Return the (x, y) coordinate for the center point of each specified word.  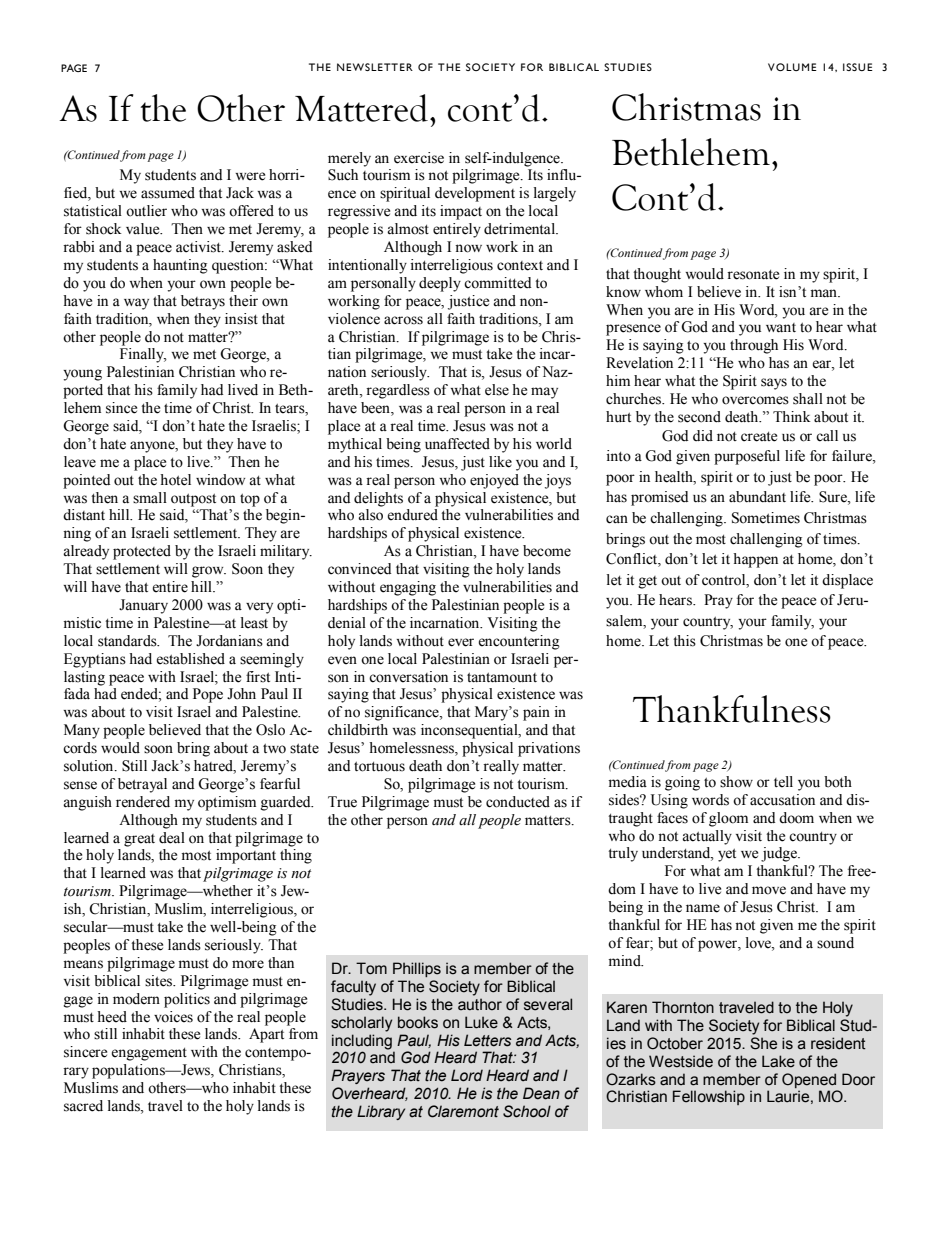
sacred (83, 1106)
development (475, 194)
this (684, 641)
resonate (753, 275)
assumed (168, 193)
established (190, 659)
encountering (519, 642)
